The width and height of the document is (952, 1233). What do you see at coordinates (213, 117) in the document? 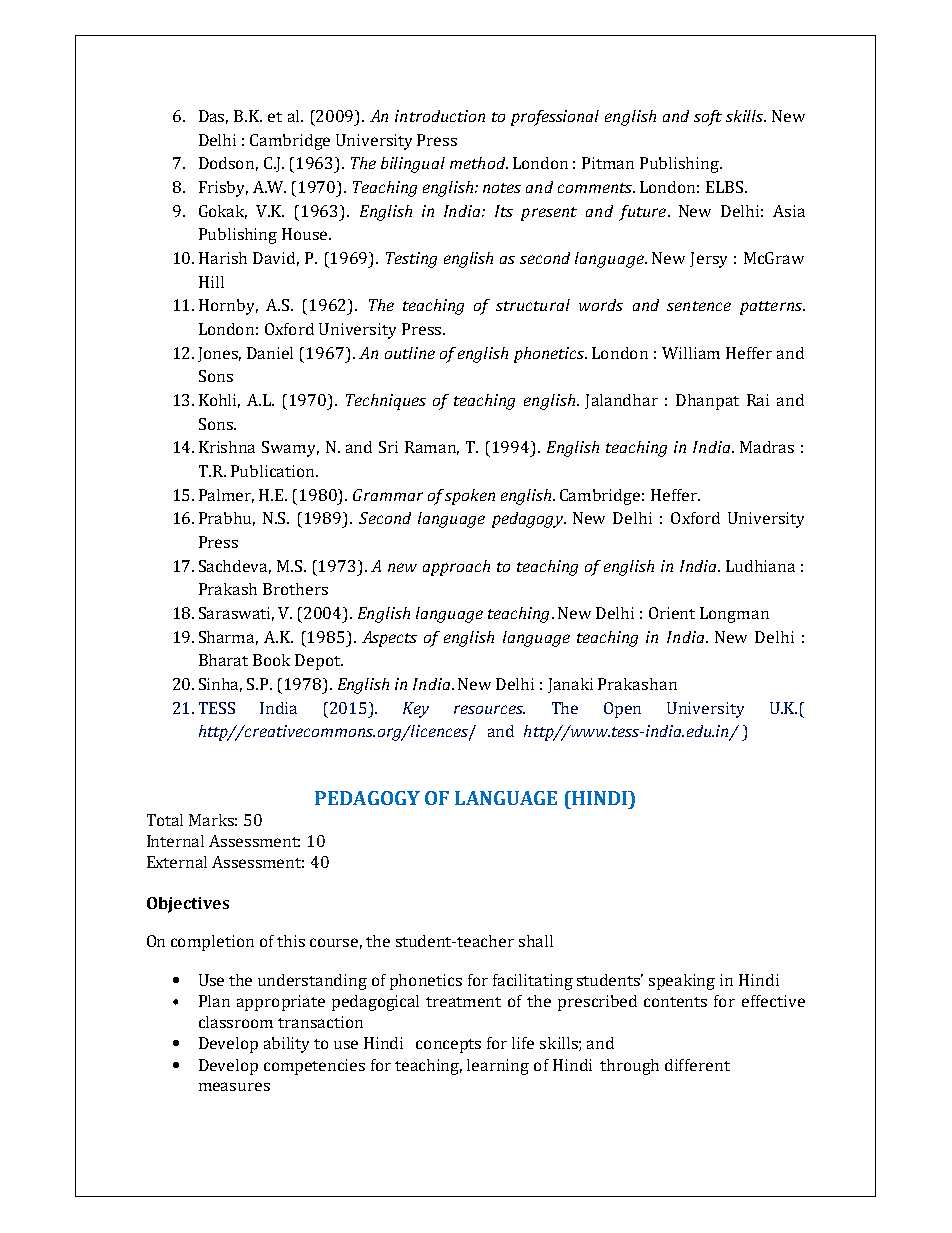
I see `Das` at bounding box center [213, 117].
